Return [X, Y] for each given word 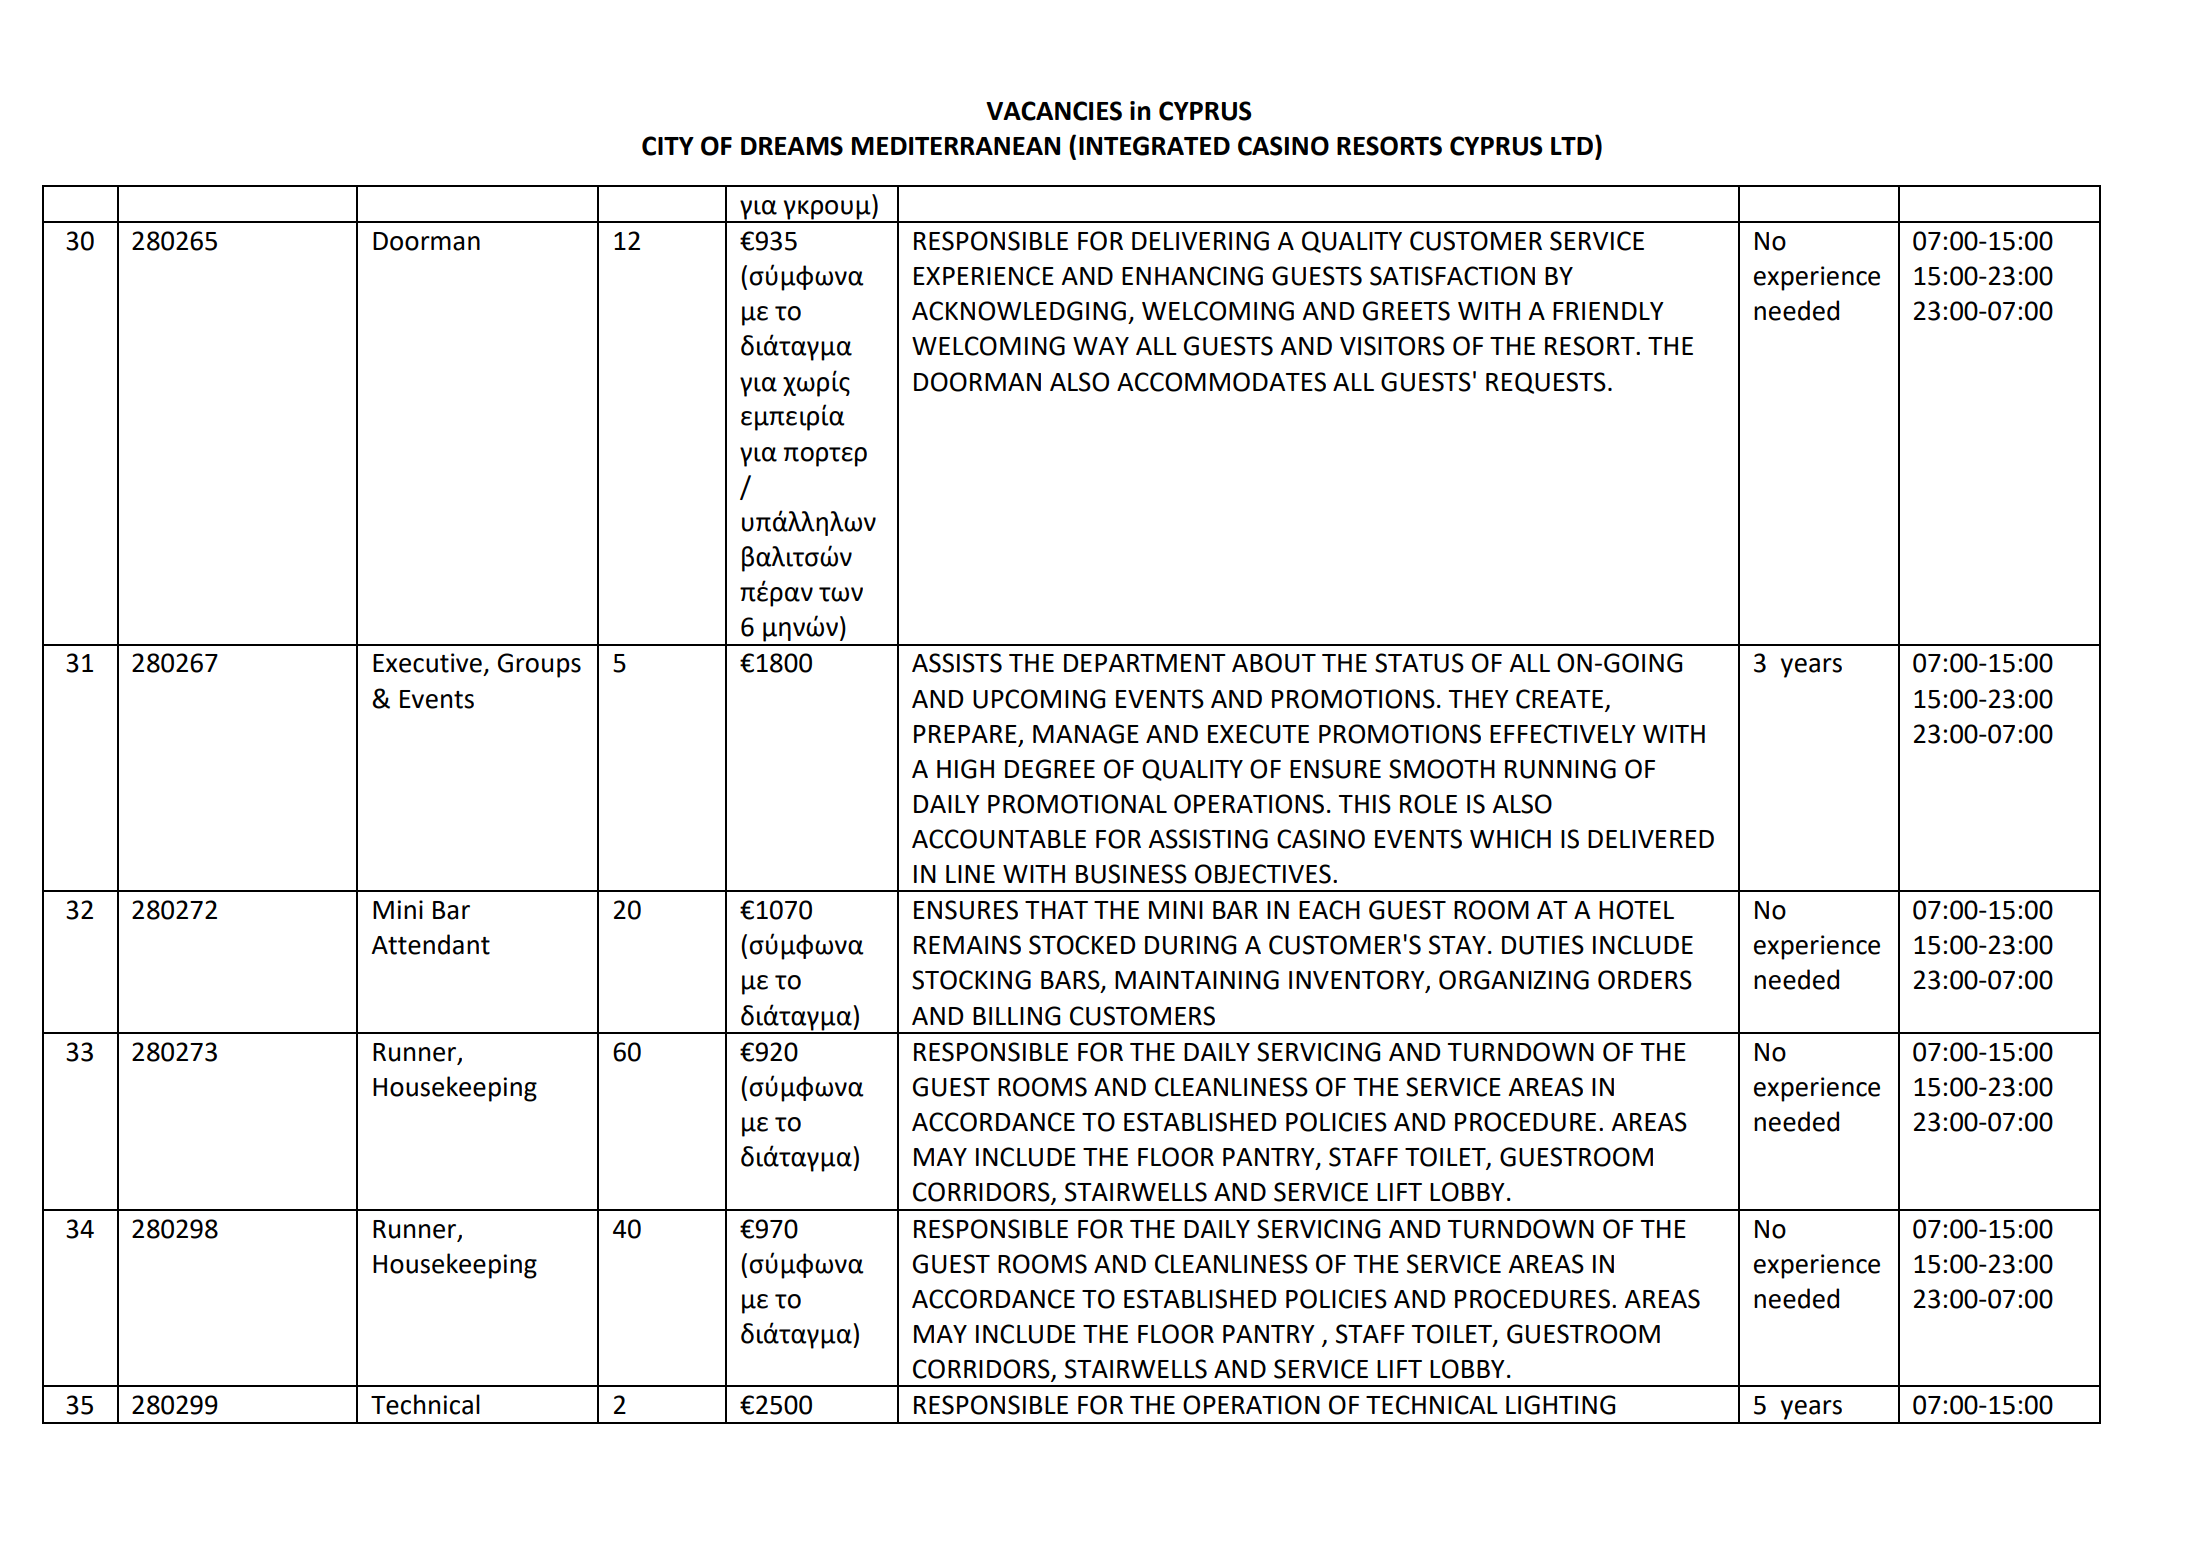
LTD [1573, 145]
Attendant [430, 944]
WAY [1101, 346]
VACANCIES [1054, 111]
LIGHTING [1561, 1405]
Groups [539, 665]
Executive [427, 663]
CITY [668, 146]
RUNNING [1560, 769]
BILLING [1017, 1016]
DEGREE [1050, 769]
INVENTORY [1358, 981]
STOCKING [971, 980]
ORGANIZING [1514, 980]
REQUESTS [1546, 383]
